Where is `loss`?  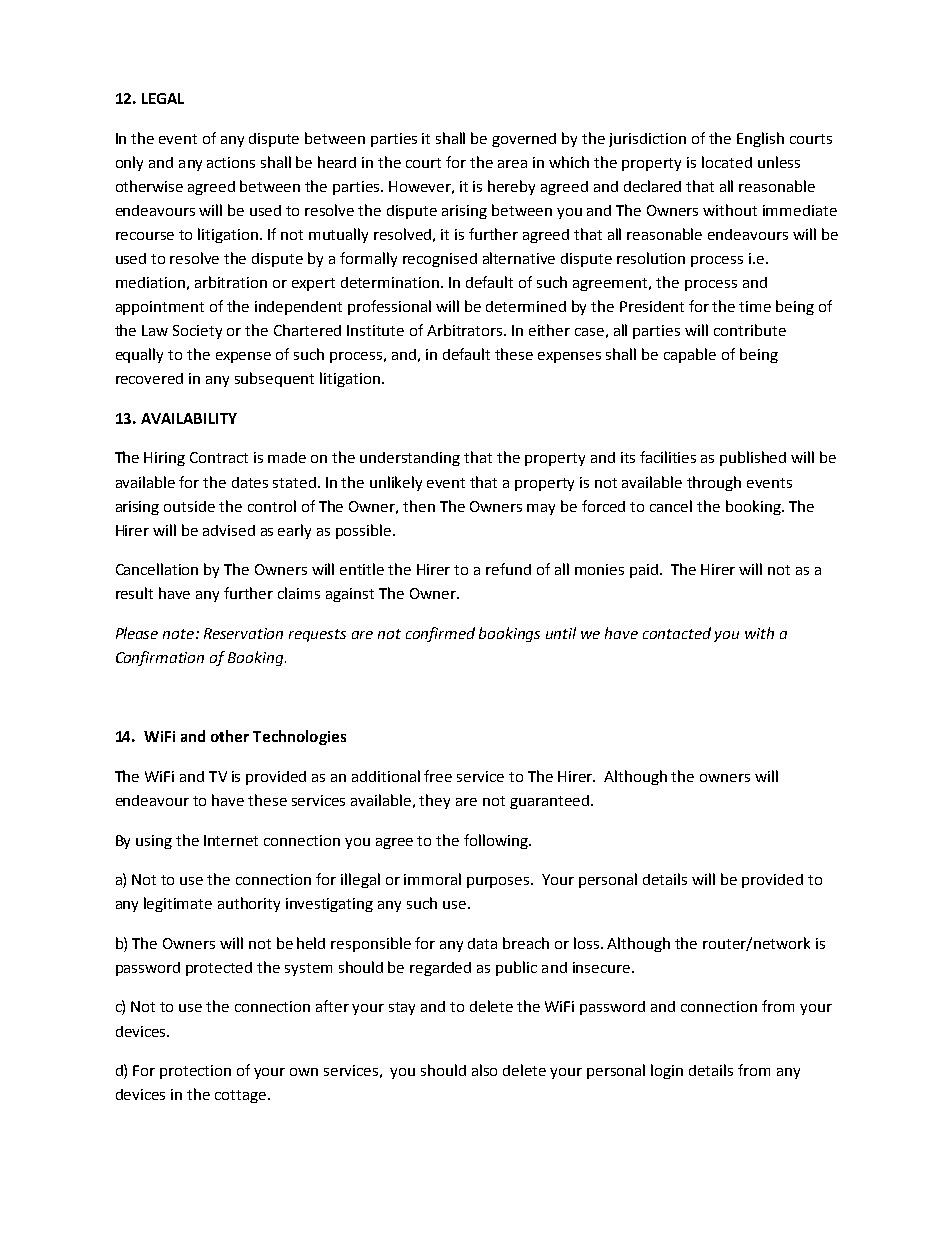
loss is located at coordinates (588, 943).
